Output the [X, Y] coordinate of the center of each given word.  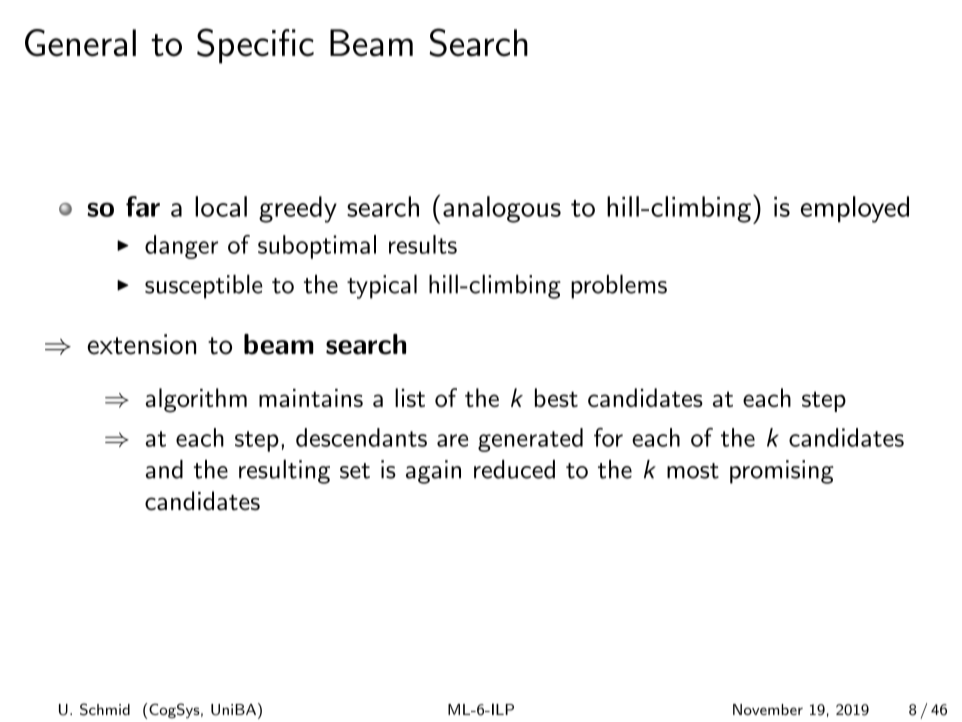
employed [855, 209]
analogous [502, 209]
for [608, 437]
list [410, 397]
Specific [255, 46]
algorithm [196, 400]
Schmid [105, 709]
